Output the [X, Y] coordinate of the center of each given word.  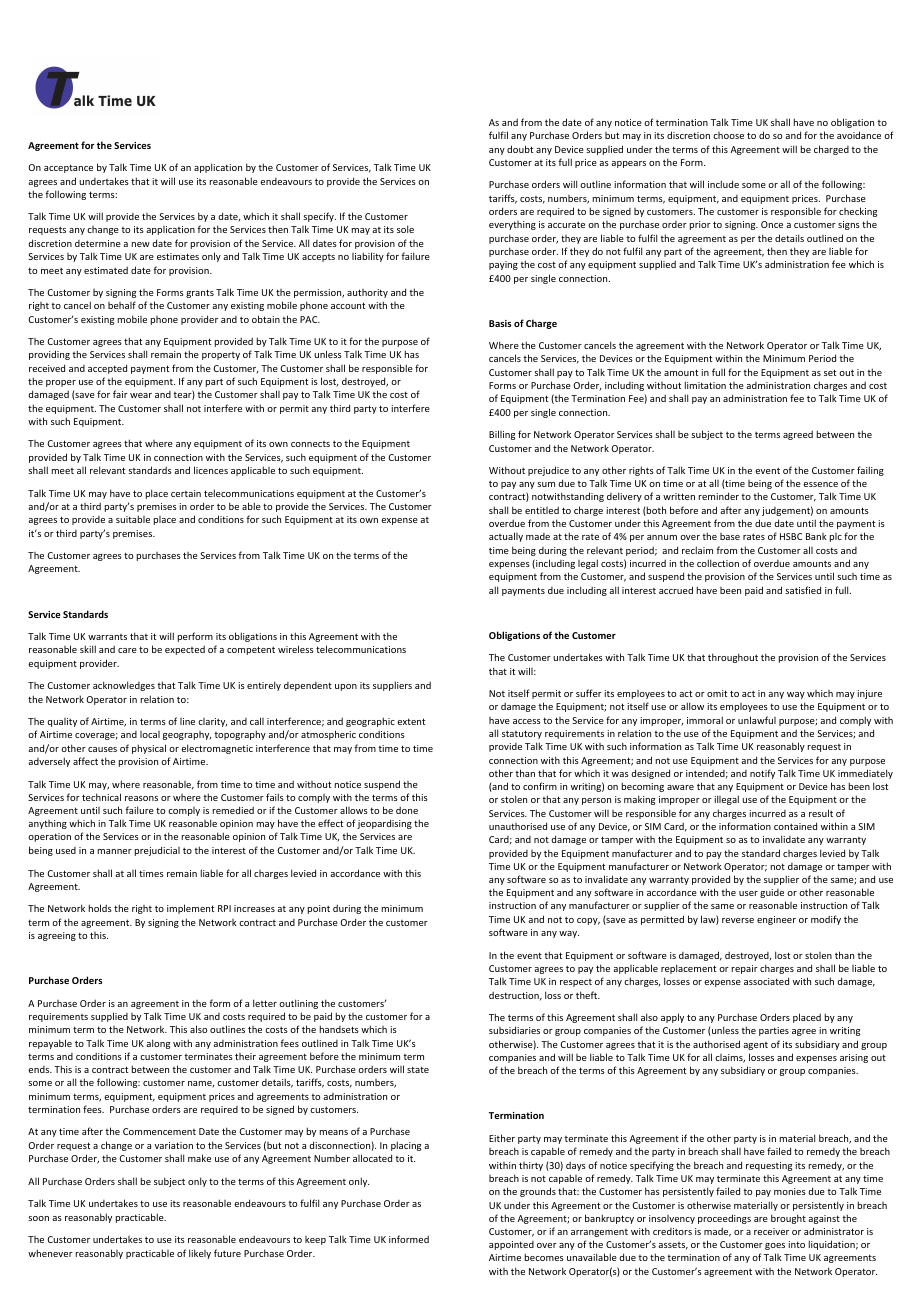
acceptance [68, 168]
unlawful [757, 720]
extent [411, 721]
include [723, 184]
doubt [520, 149]
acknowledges [124, 686]
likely [200, 1254]
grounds [538, 1192]
